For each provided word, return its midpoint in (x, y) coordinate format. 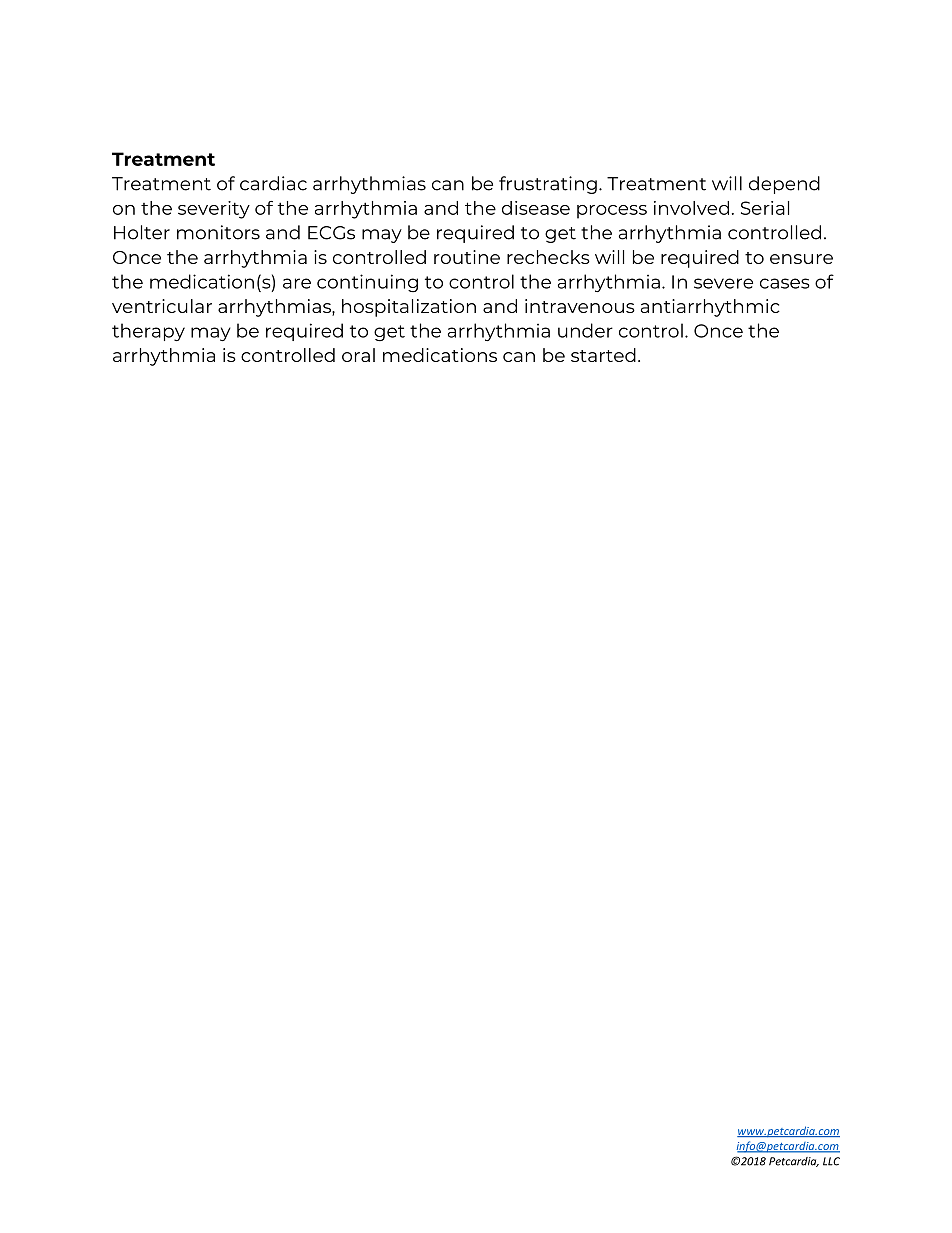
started (603, 355)
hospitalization (409, 308)
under (585, 330)
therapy (148, 332)
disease (536, 208)
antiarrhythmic (710, 308)
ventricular (162, 306)
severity (214, 210)
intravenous (580, 306)
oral (358, 355)
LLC (831, 1161)
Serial (765, 208)
